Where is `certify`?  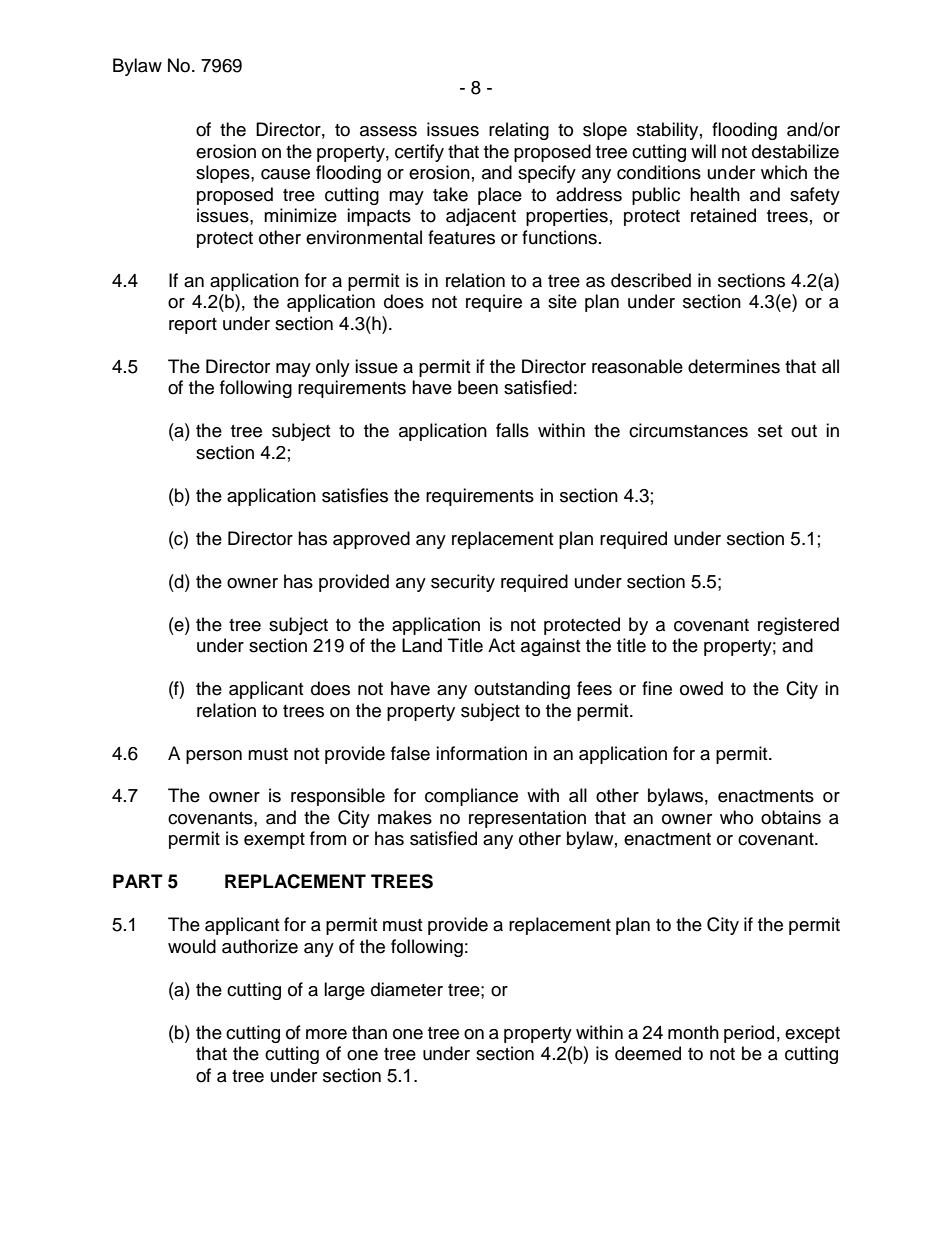 certify is located at coordinates (419, 153).
